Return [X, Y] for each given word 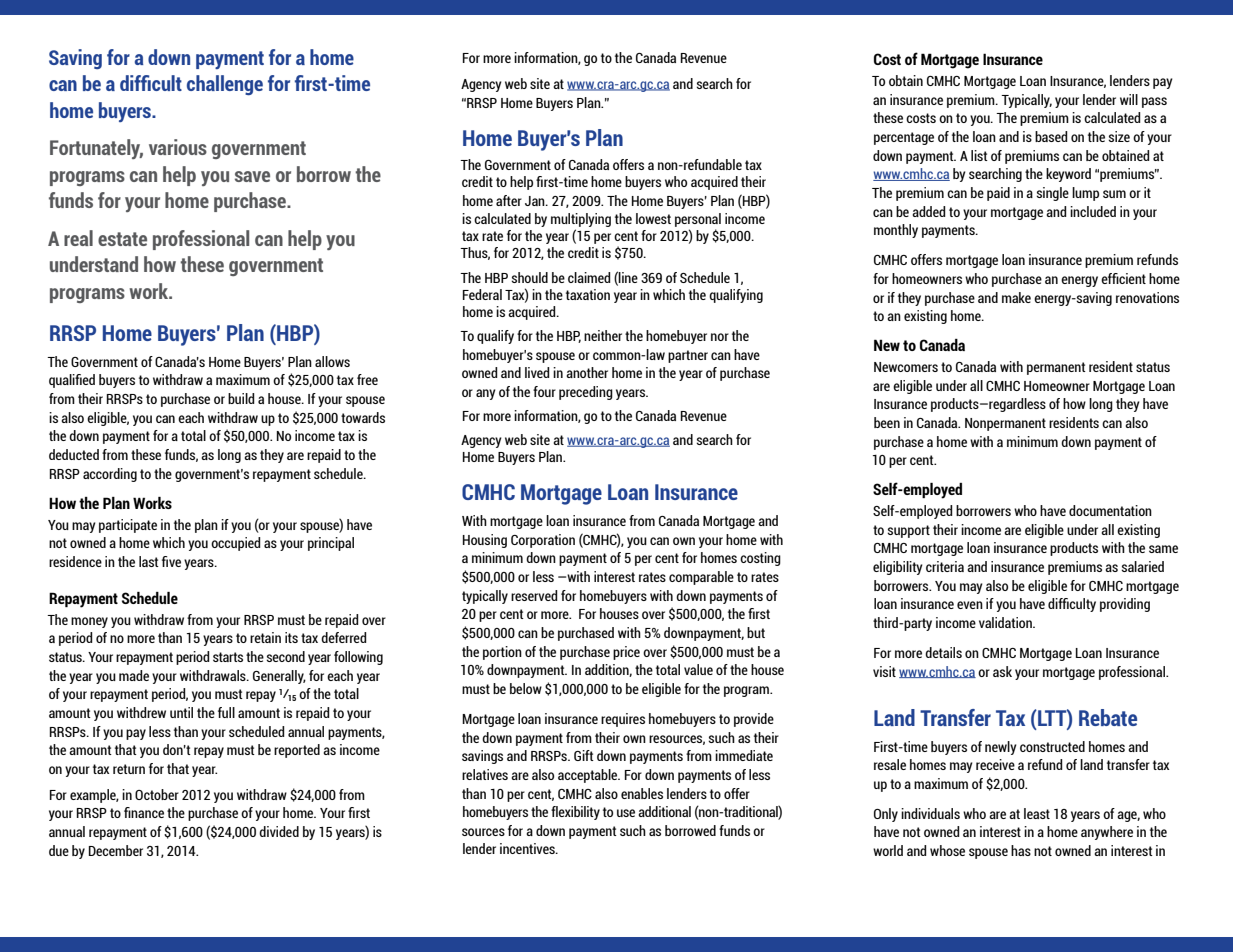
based [1051, 136]
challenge [225, 85]
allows [332, 361]
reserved [534, 595]
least [1037, 813]
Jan [536, 201]
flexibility [575, 813]
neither [603, 335]
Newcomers [906, 367]
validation [1006, 622]
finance [144, 812]
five [171, 561]
